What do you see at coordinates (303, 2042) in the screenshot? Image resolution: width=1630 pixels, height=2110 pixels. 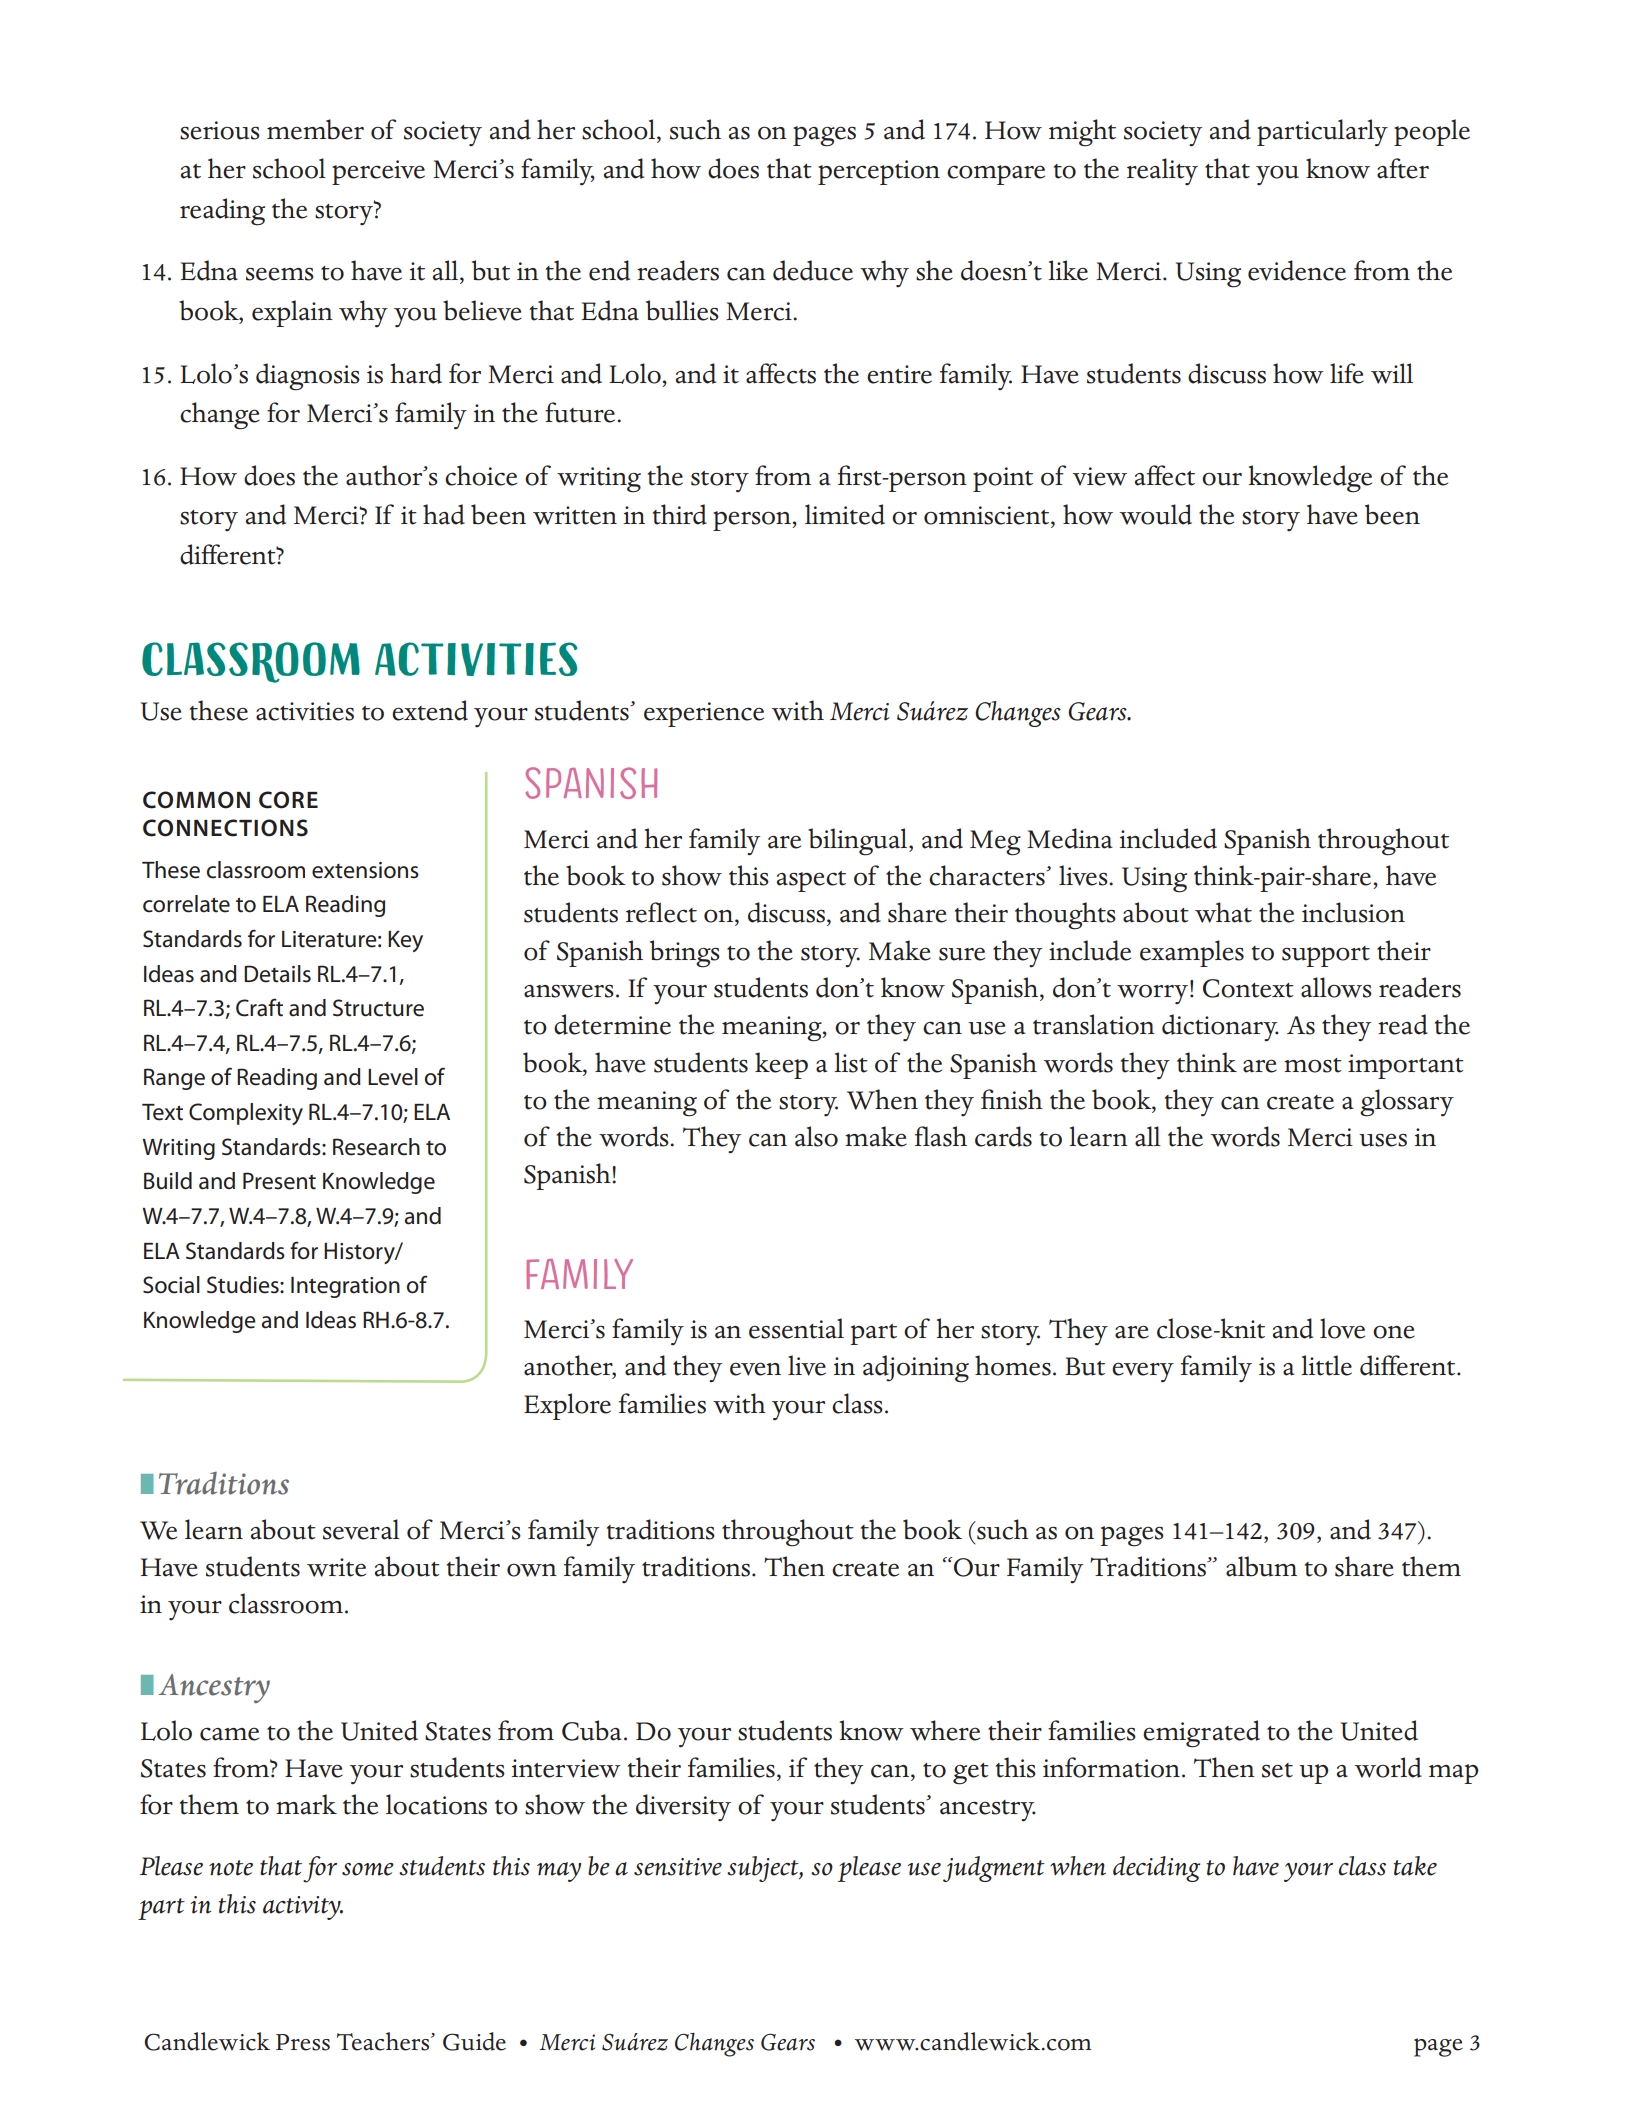 I see `Press` at bounding box center [303, 2042].
